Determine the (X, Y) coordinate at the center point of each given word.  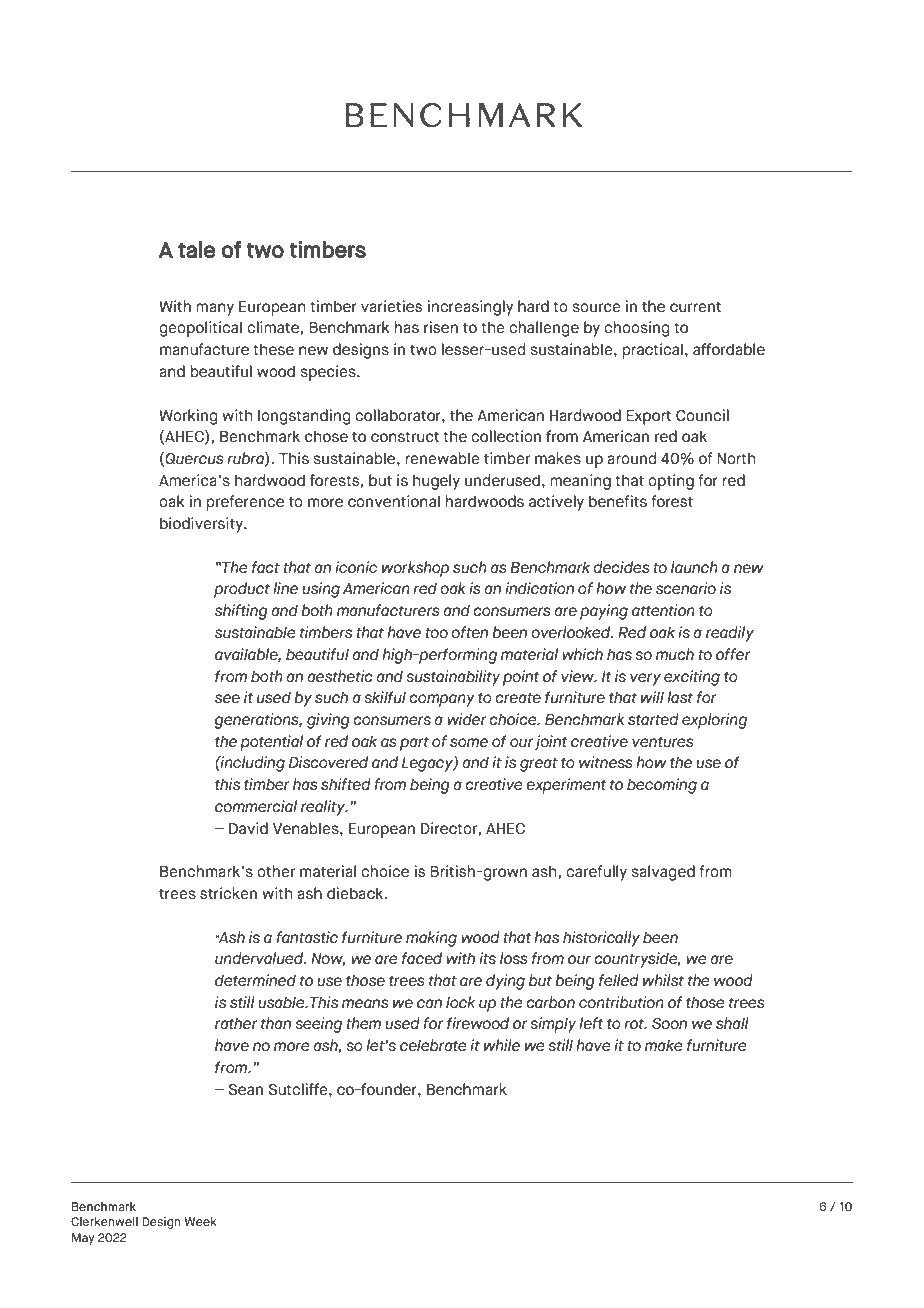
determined (255, 980)
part (414, 743)
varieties (391, 306)
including (252, 764)
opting (671, 482)
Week (201, 1221)
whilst (663, 980)
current (695, 307)
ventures (663, 742)
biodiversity (202, 525)
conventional (394, 501)
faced (422, 958)
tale (196, 249)
